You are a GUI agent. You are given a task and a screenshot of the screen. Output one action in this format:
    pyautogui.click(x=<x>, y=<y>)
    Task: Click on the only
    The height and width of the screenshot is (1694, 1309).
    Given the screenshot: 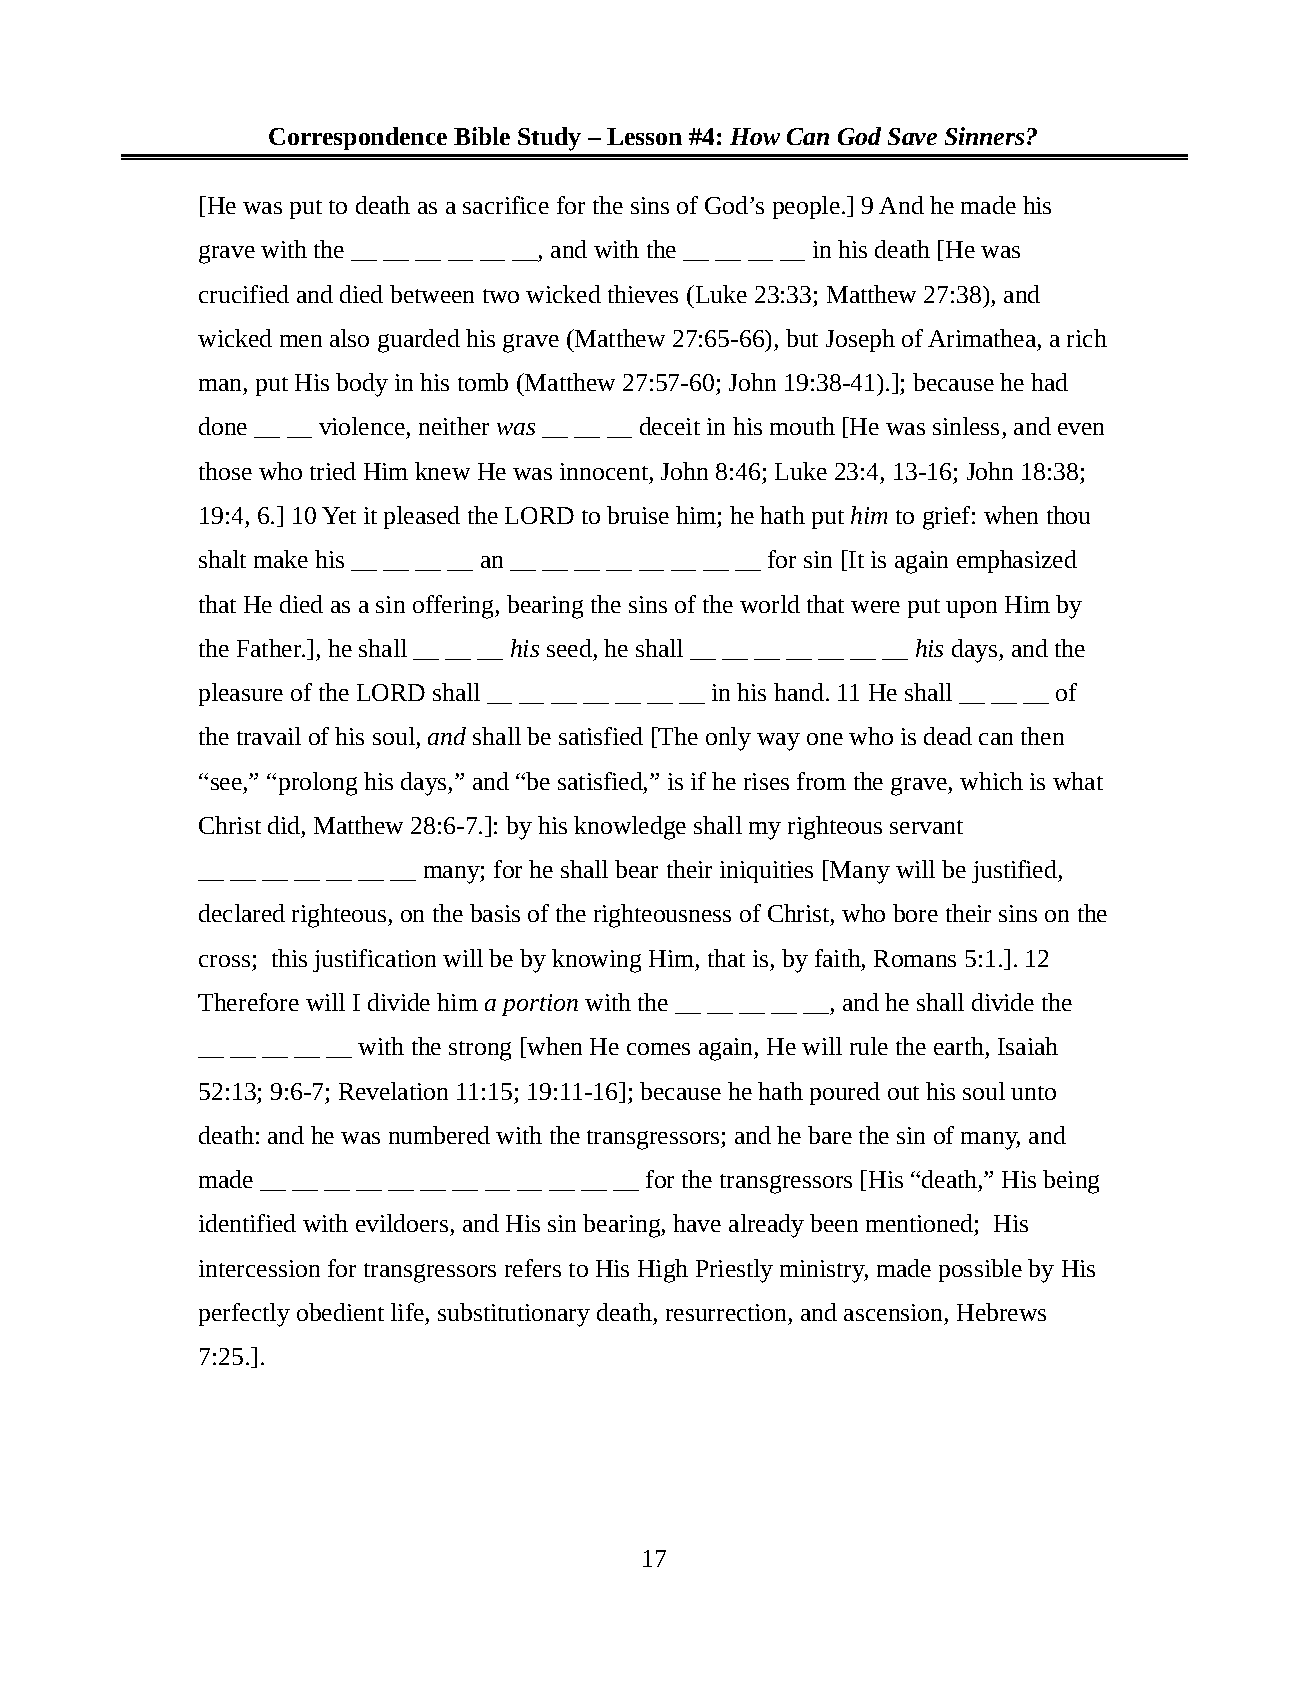 What is the action you would take?
    pyautogui.click(x=728, y=739)
